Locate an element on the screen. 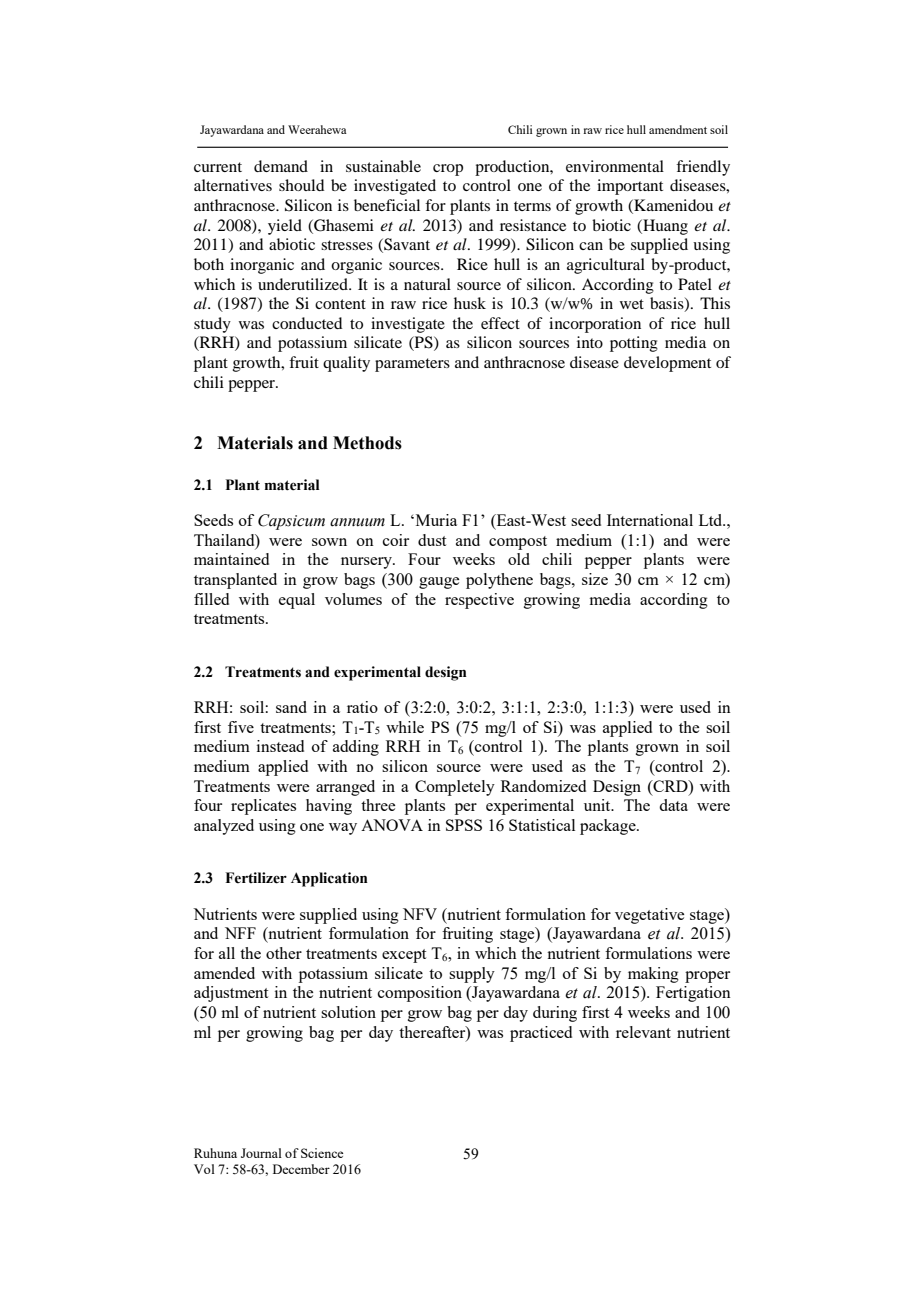 The width and height of the screenshot is (924, 1308). demand is located at coordinates (281, 166).
